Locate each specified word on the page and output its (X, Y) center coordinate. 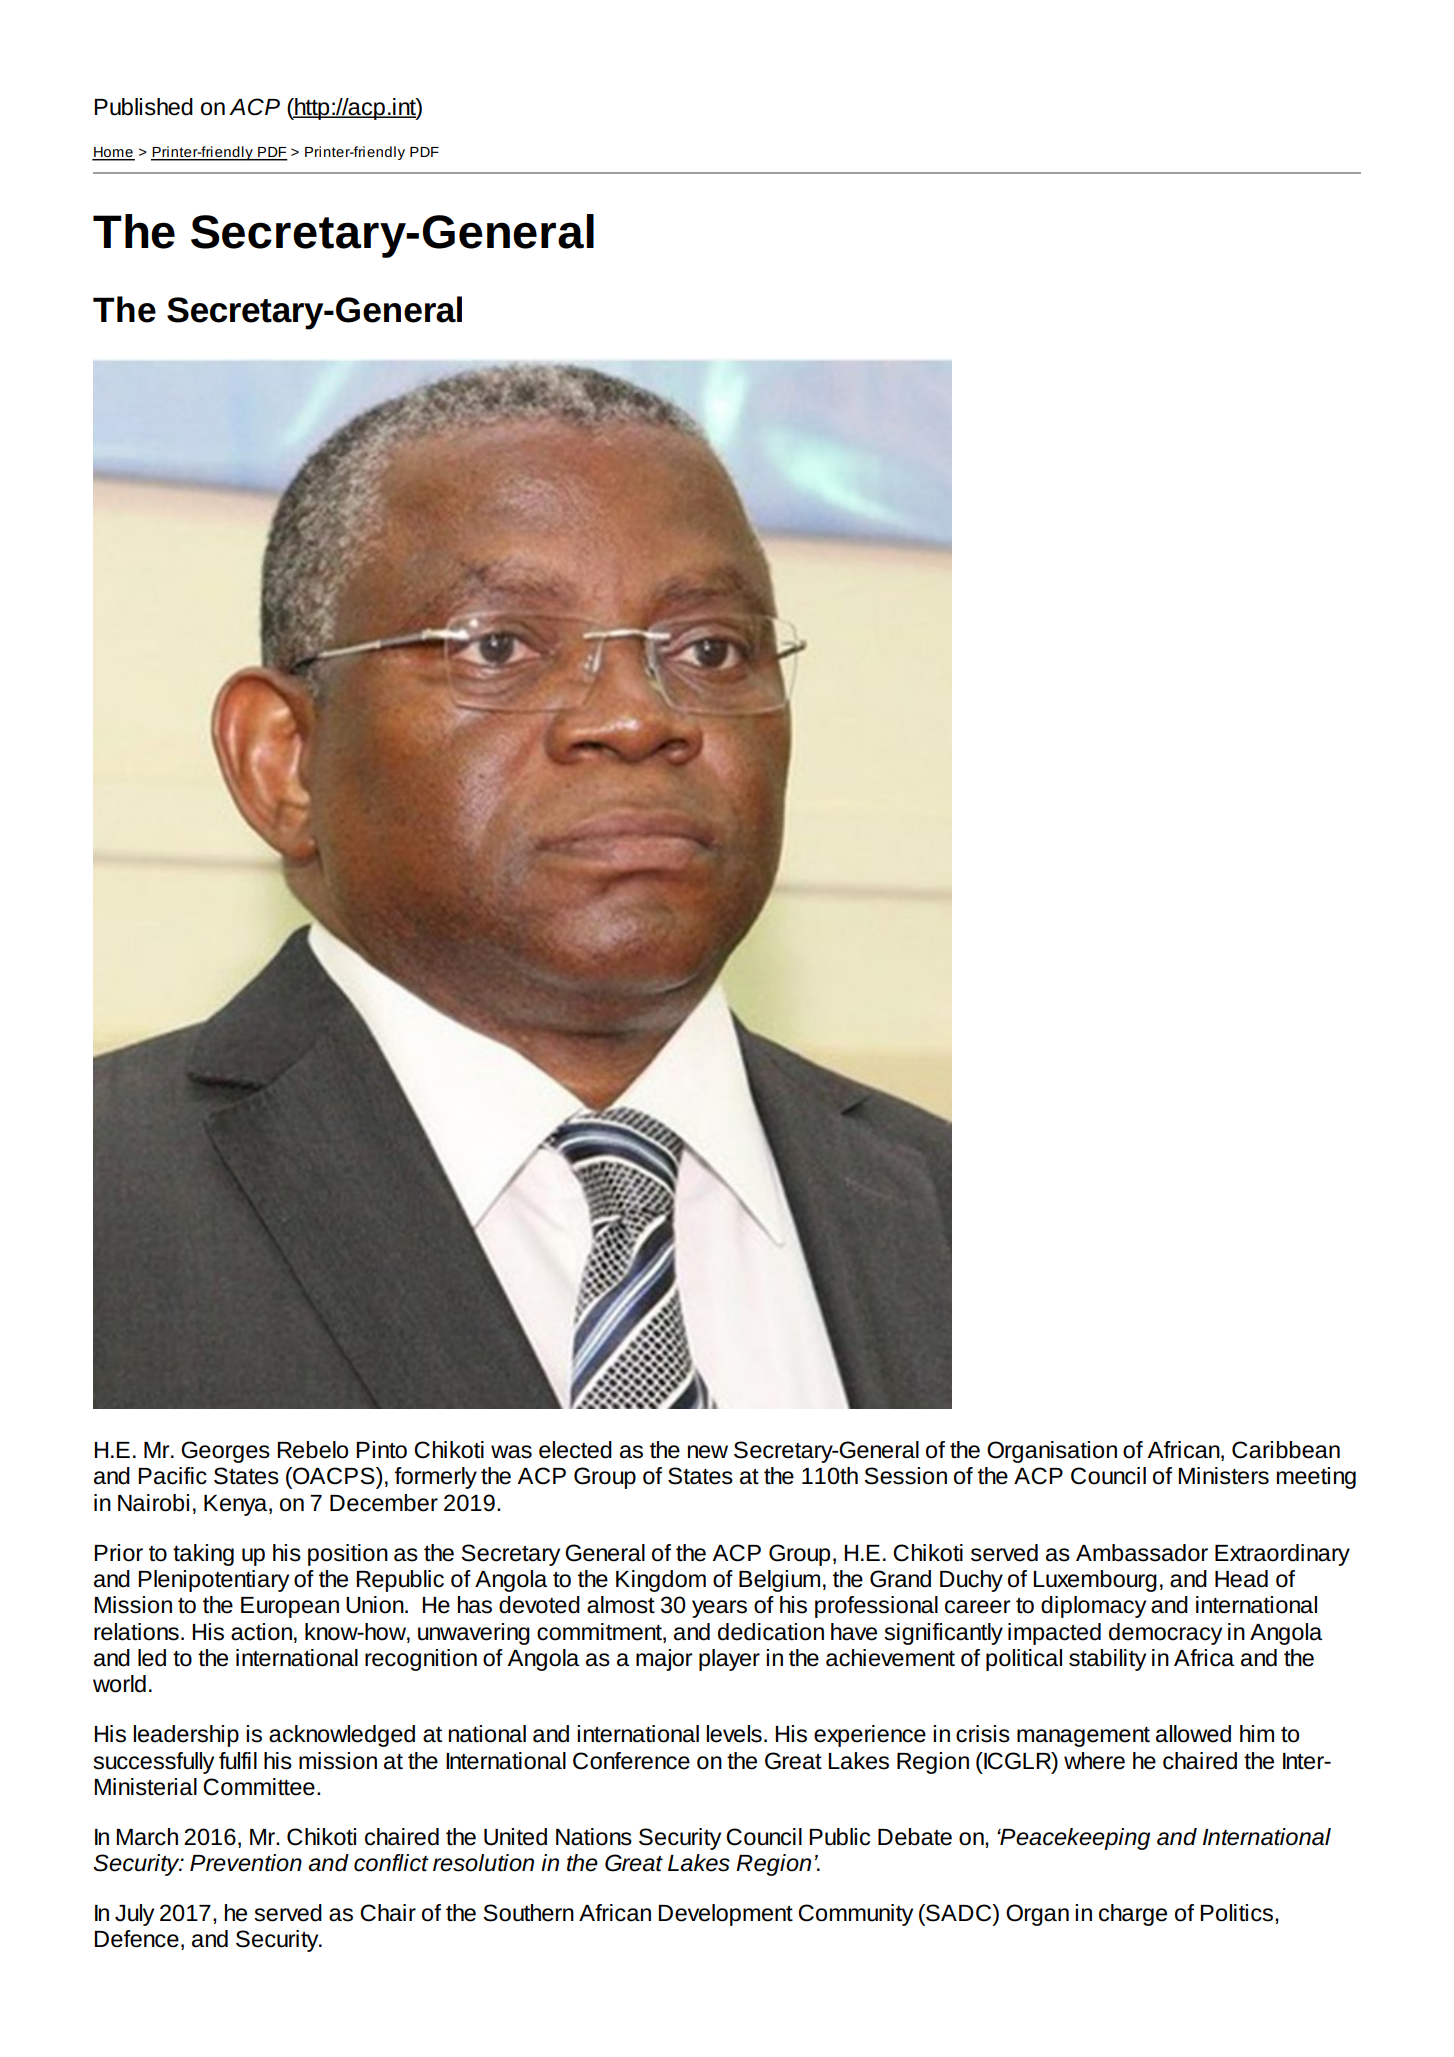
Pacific (172, 1476)
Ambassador (1142, 1553)
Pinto (381, 1450)
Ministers (1223, 1476)
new (708, 1452)
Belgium (779, 1581)
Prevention (246, 1863)
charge (1133, 1915)
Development (725, 1915)
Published (143, 107)
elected (575, 1450)
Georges (225, 1452)
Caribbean (1286, 1450)
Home (113, 153)
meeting (1316, 1478)
